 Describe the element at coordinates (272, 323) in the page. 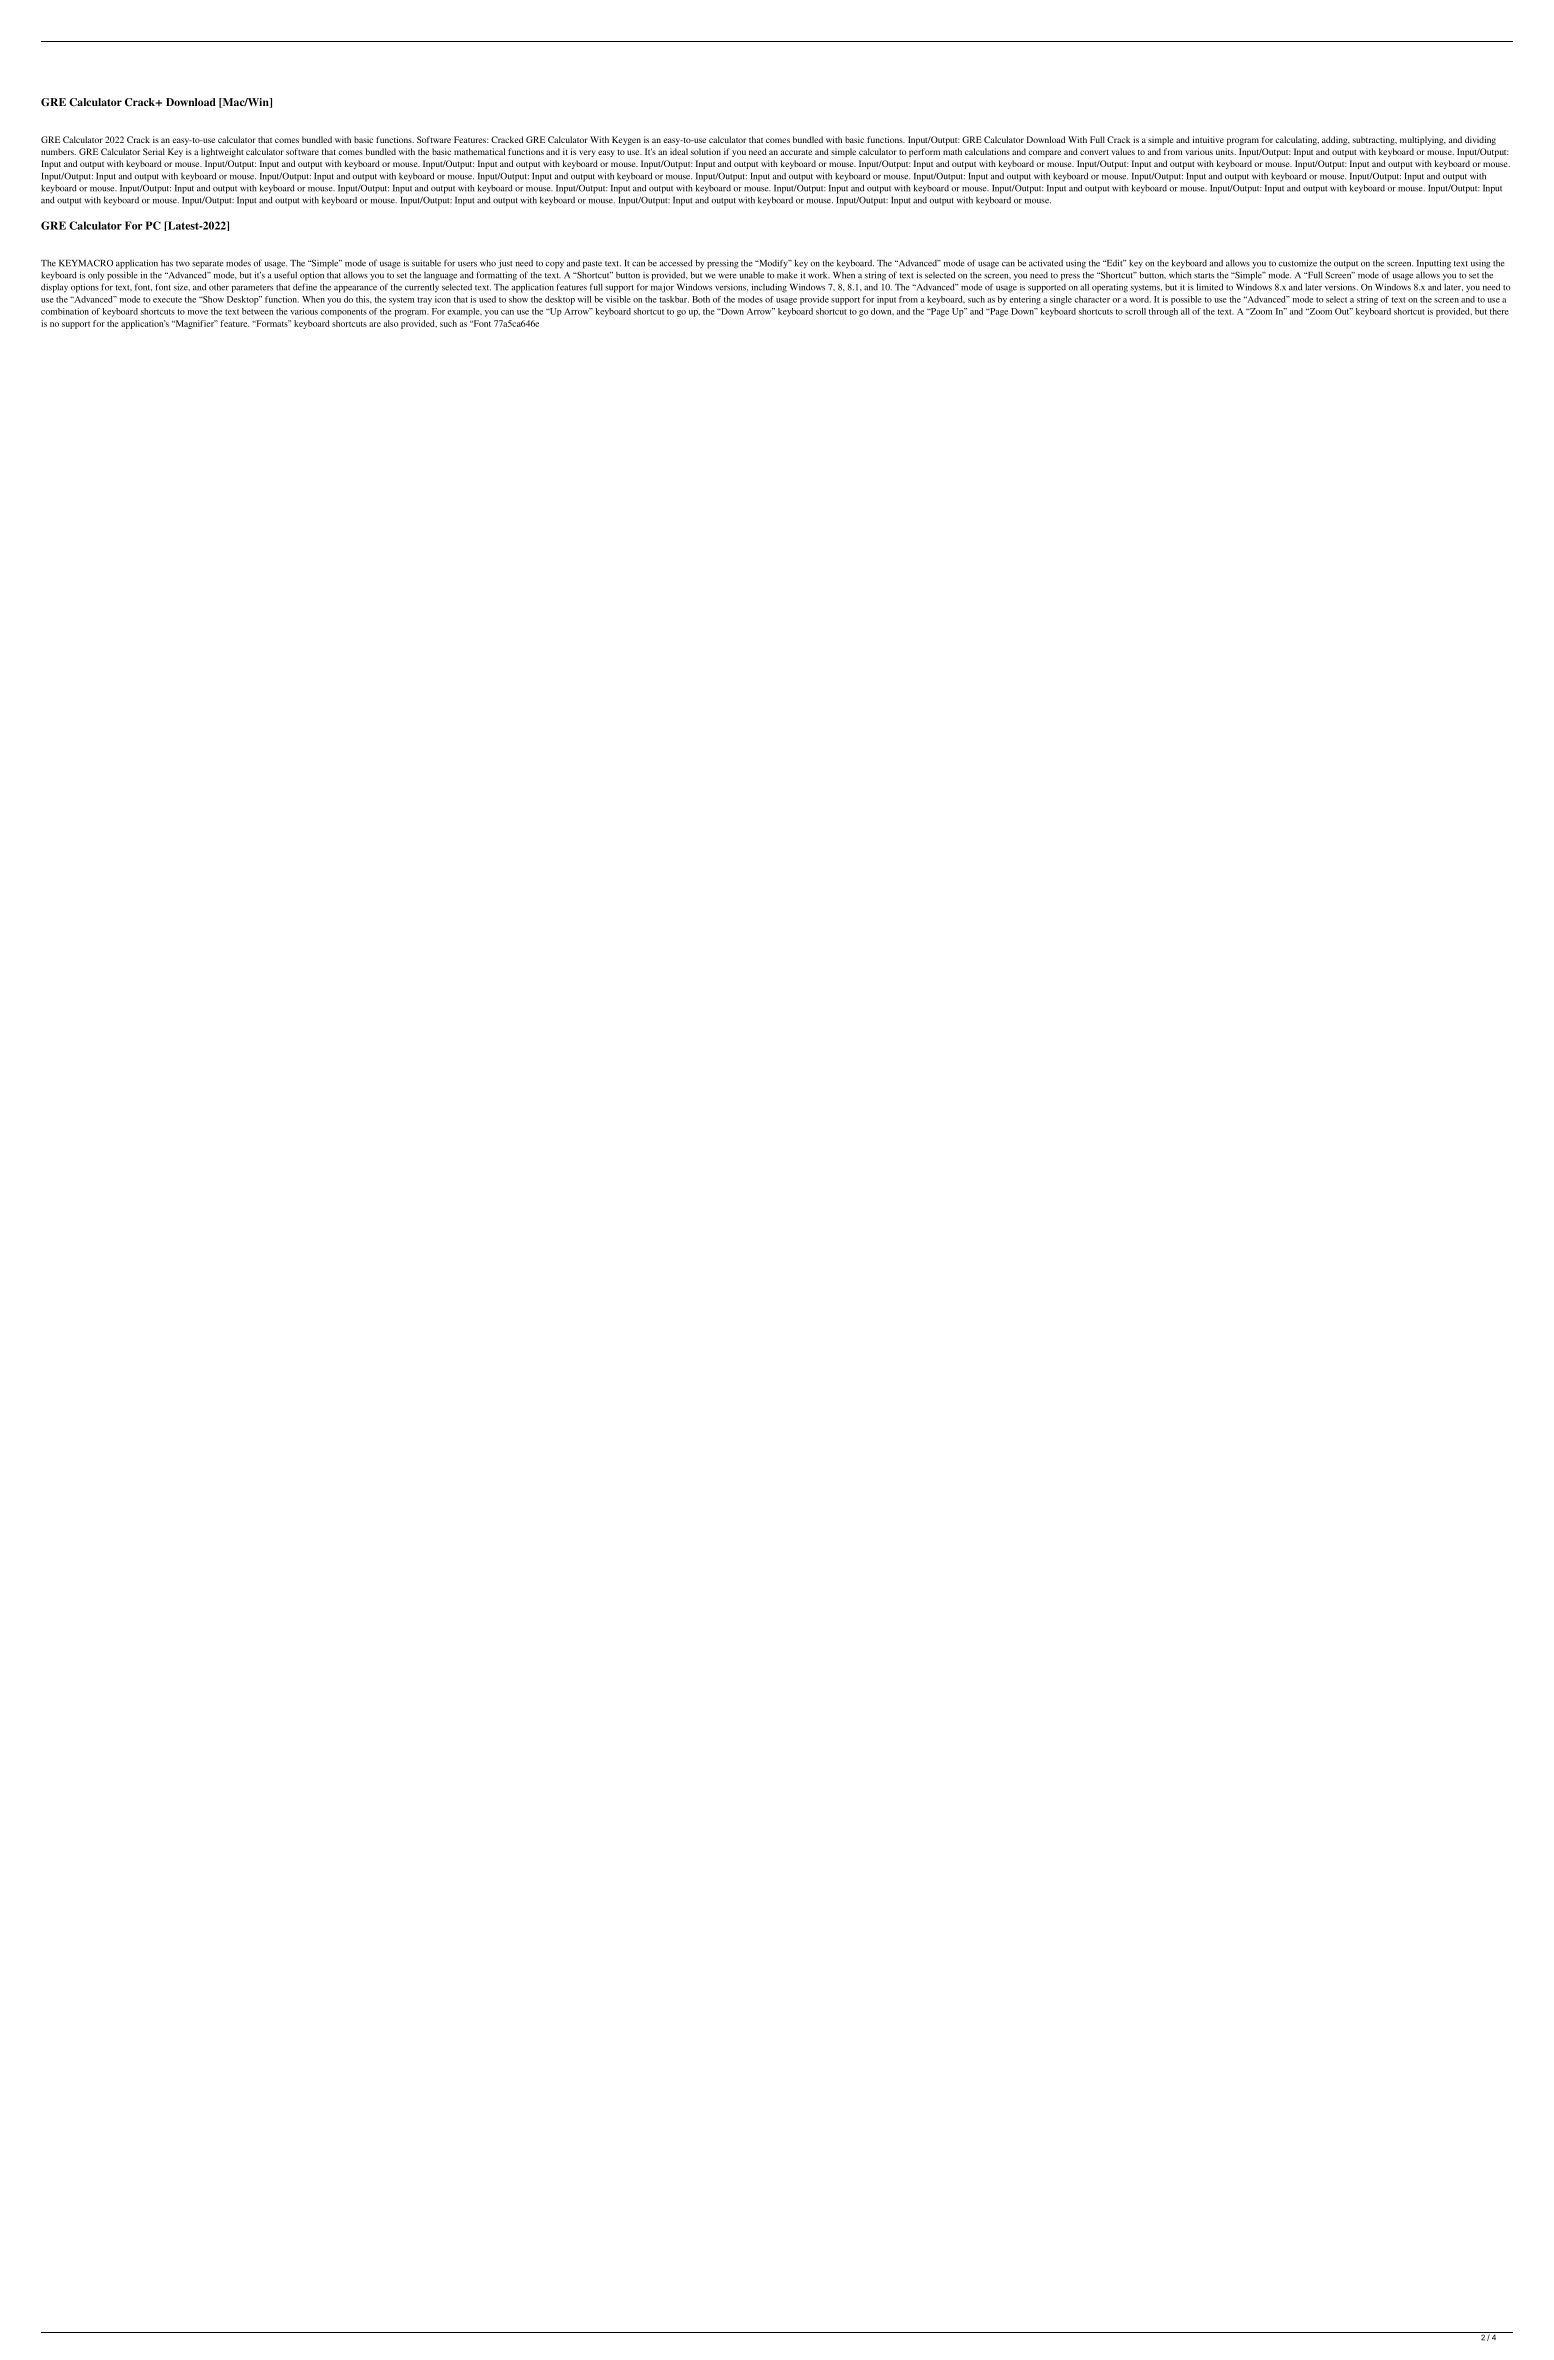

I see `Formats` at that location.
